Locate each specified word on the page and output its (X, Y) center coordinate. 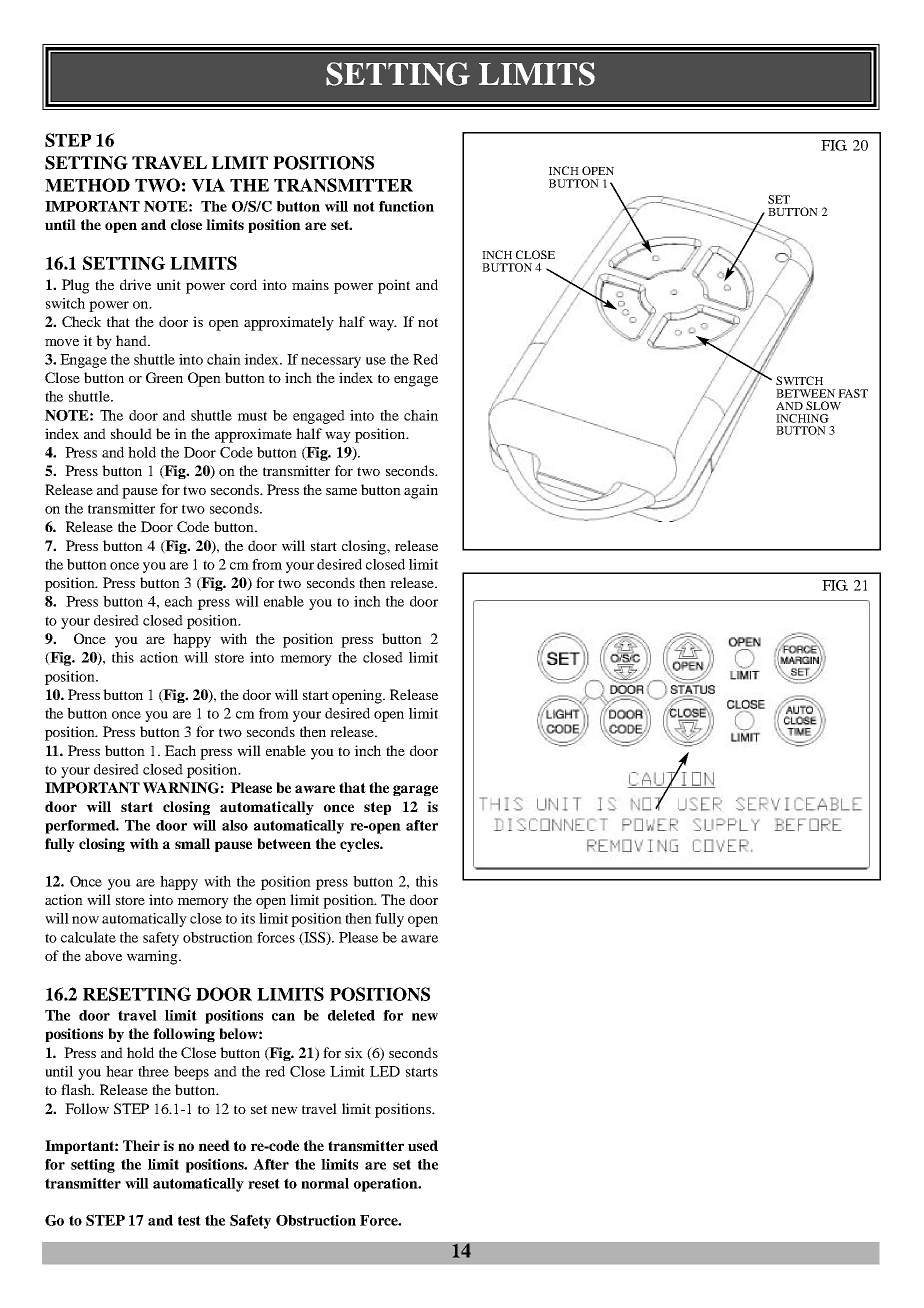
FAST (853, 393)
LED (385, 1071)
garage (415, 790)
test (189, 1220)
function (406, 206)
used (423, 1145)
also (235, 825)
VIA (208, 185)
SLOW (823, 405)
